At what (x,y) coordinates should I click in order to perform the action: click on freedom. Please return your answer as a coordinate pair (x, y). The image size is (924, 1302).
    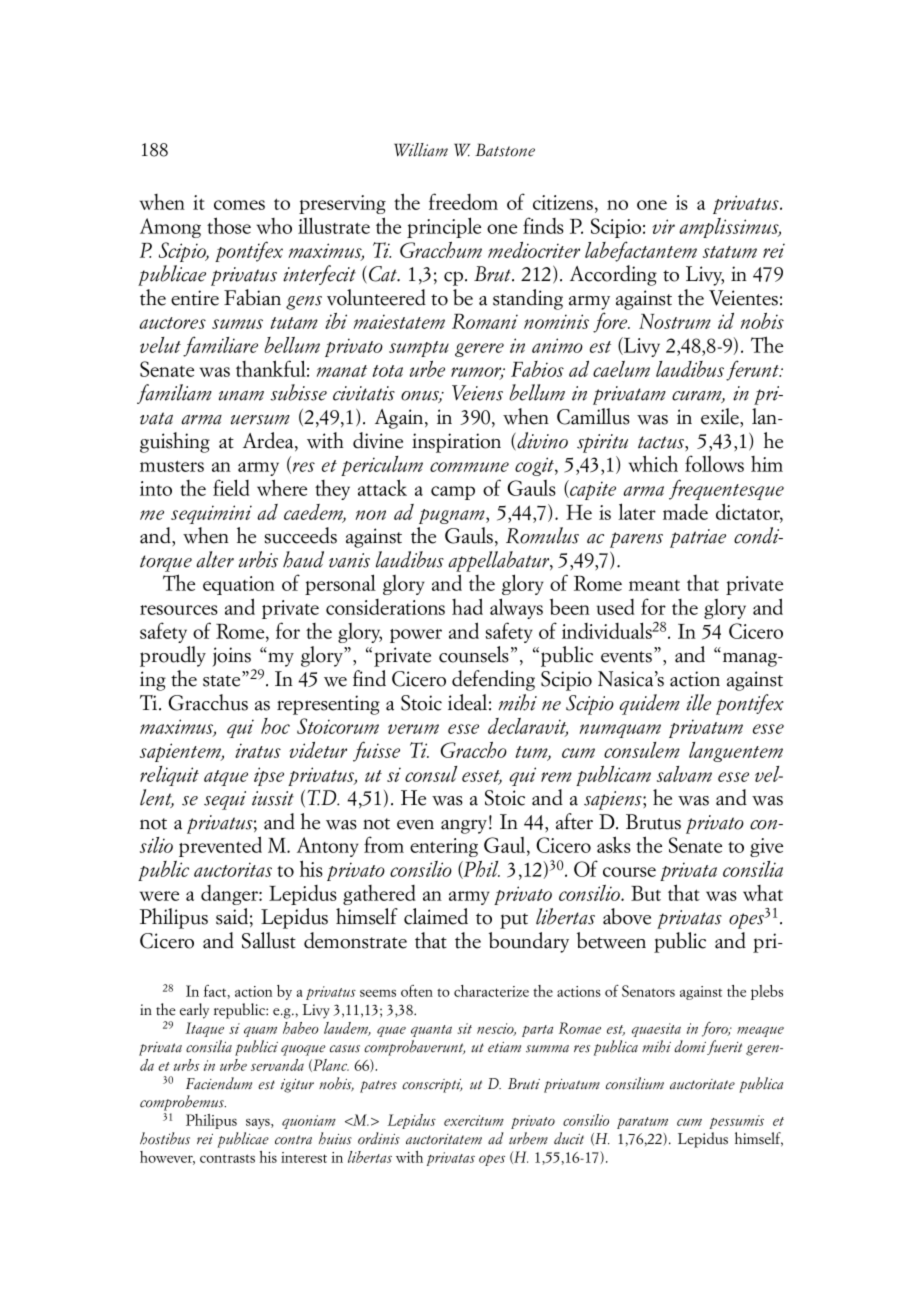
    Looking at the image, I should click on (463, 201).
